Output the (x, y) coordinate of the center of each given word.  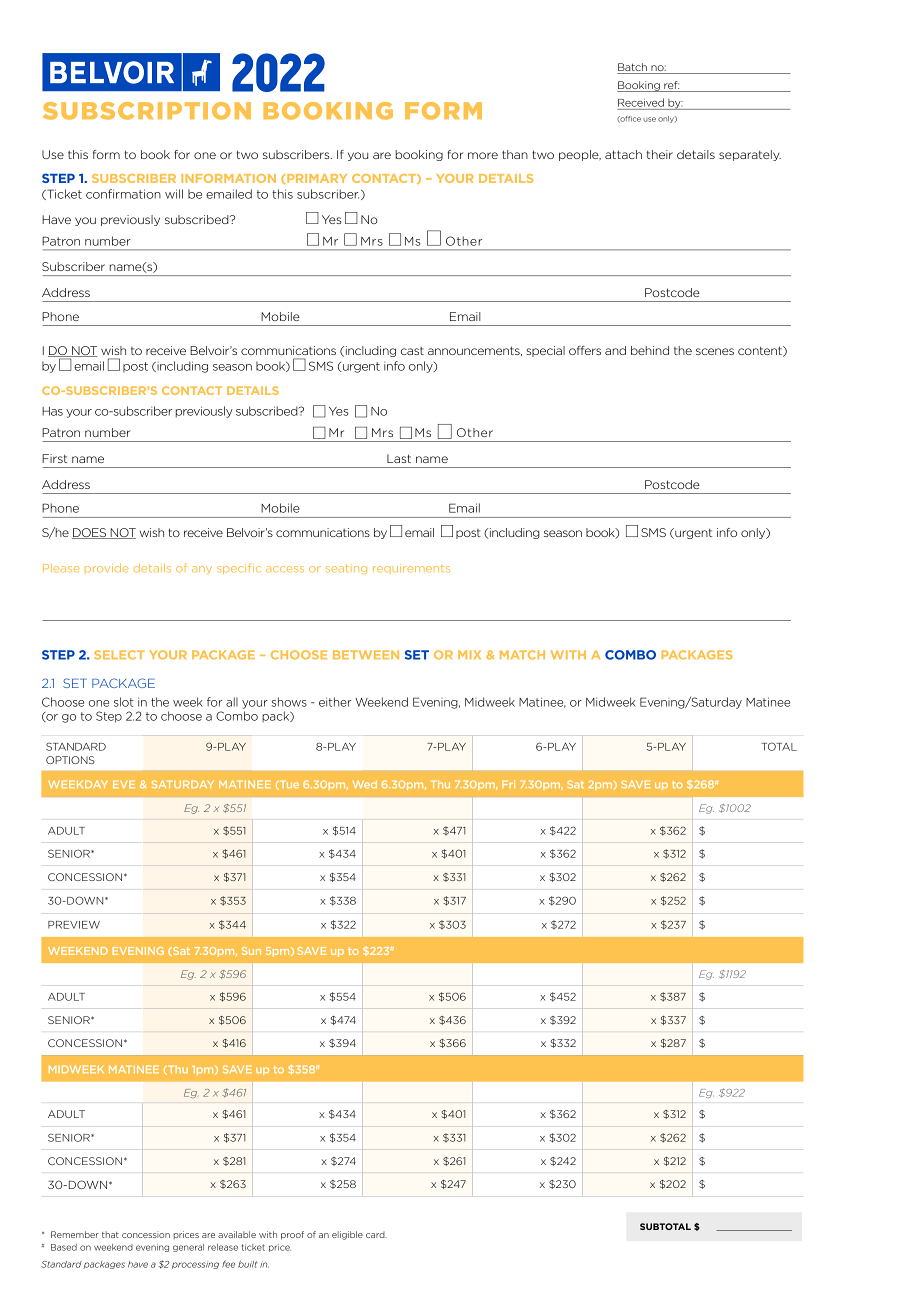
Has (52, 411)
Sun (251, 951)
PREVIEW (74, 925)
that (110, 1234)
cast (412, 351)
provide (106, 568)
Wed (365, 784)
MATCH (522, 655)
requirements (411, 569)
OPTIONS (70, 760)
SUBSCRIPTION (147, 111)
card (376, 1234)
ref (671, 85)
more (483, 155)
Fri (508, 784)
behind (650, 350)
